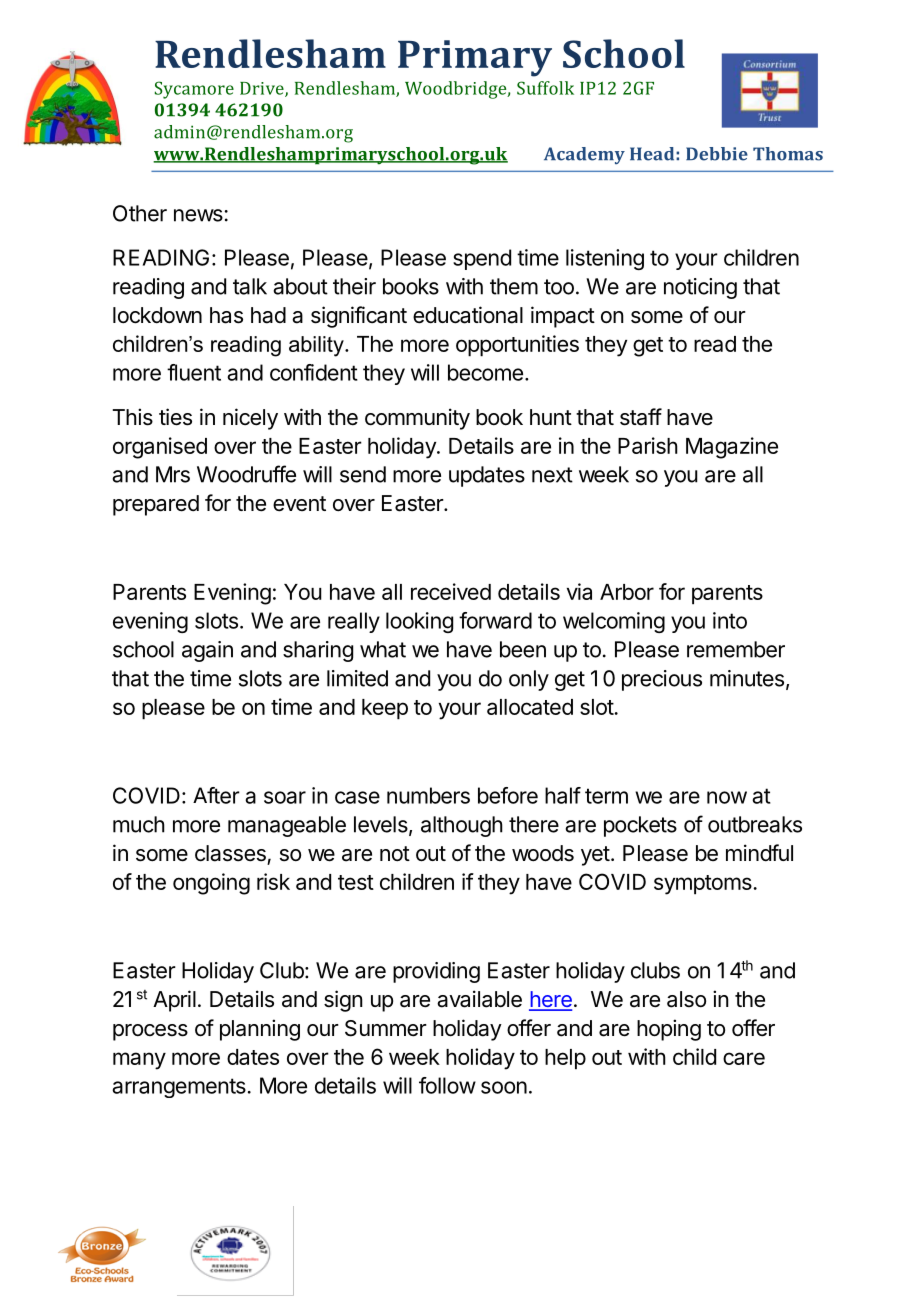 This screenshot has width=924, height=1308. Describe the element at coordinates (717, 154) in the screenshot. I see `Debbie` at that location.
